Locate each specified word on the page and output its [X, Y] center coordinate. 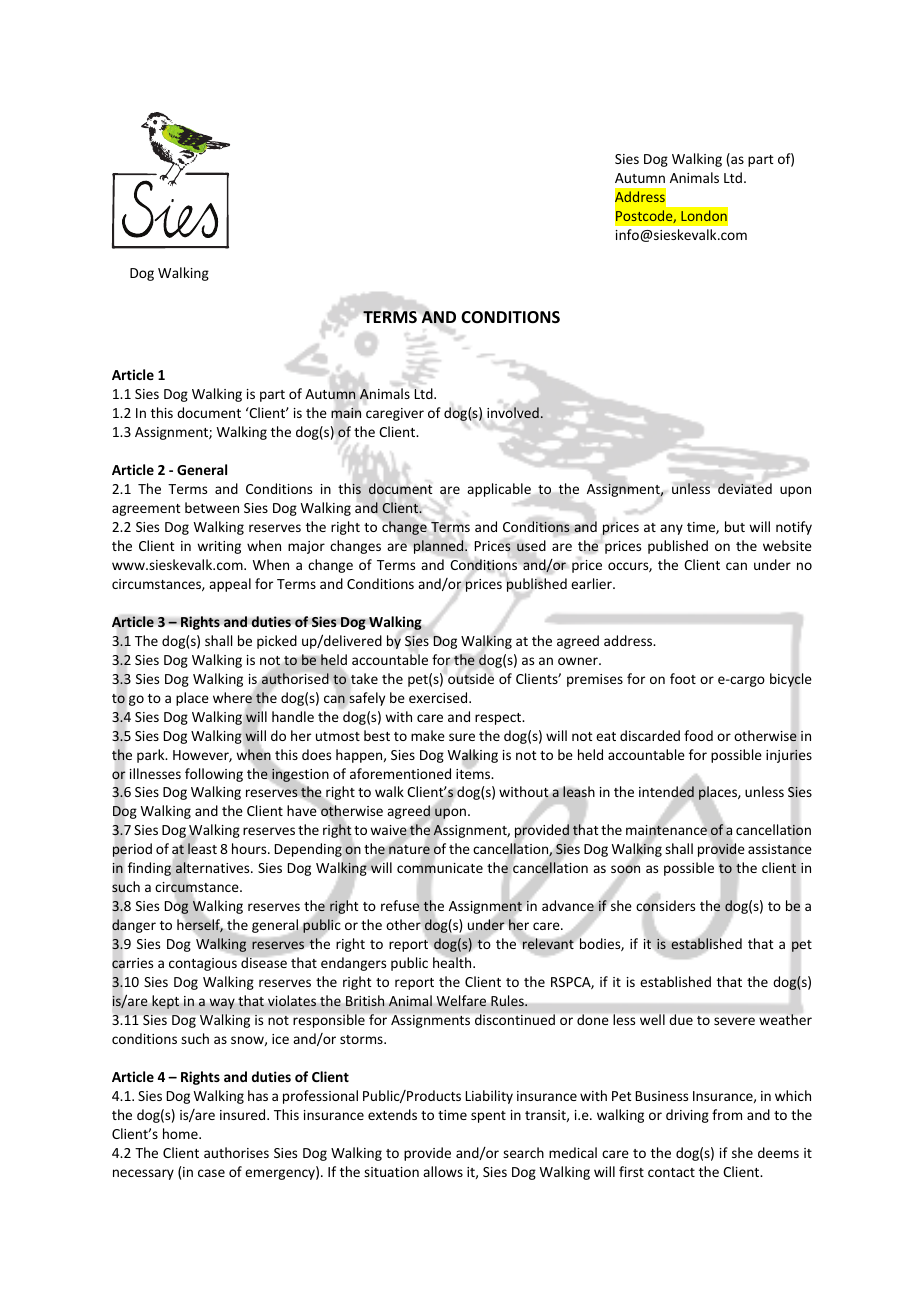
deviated [745, 488]
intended [666, 792]
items [474, 774]
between [212, 507]
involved [513, 412]
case [211, 1173]
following [214, 775]
